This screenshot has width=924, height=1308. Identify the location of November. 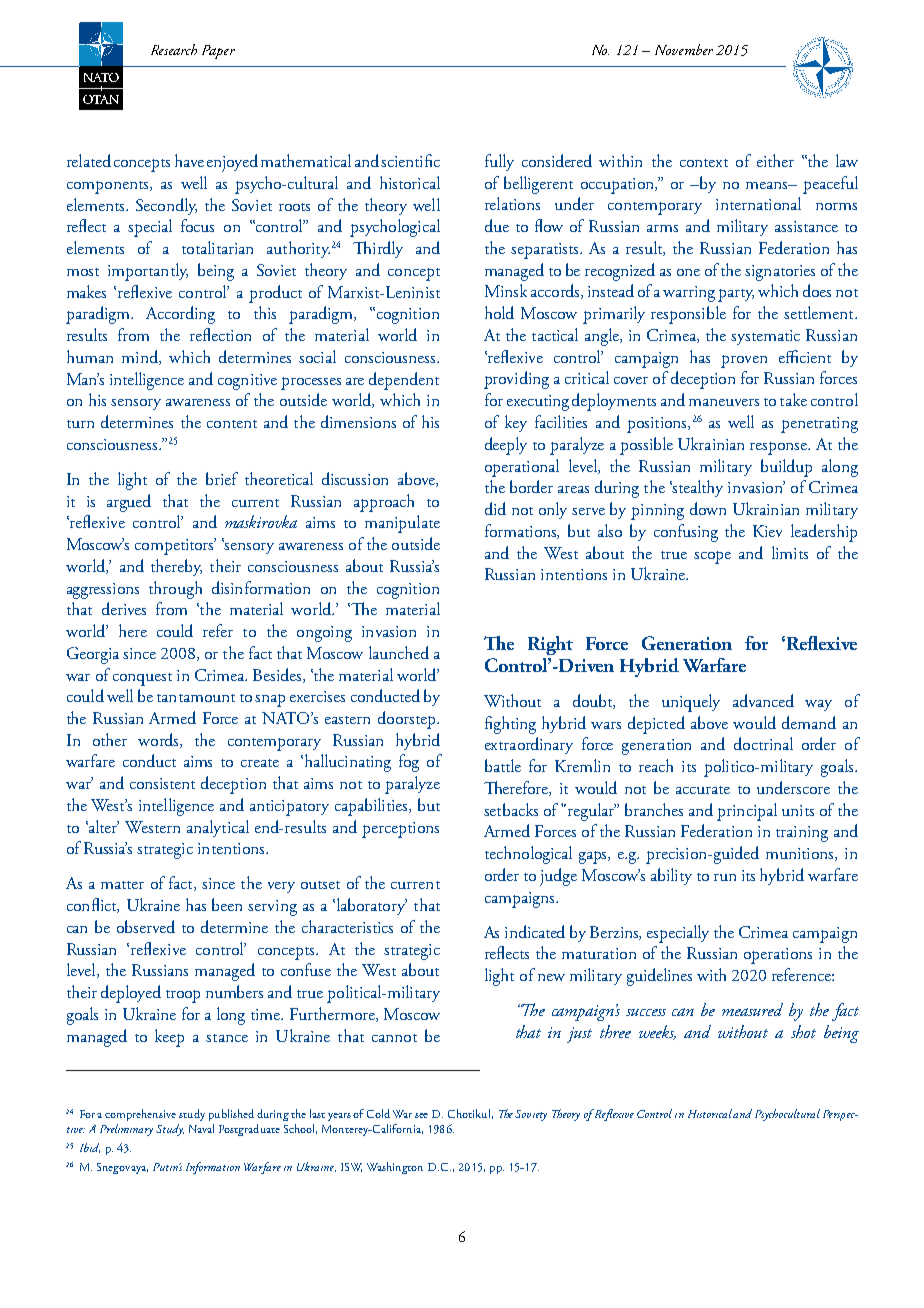
(684, 49).
